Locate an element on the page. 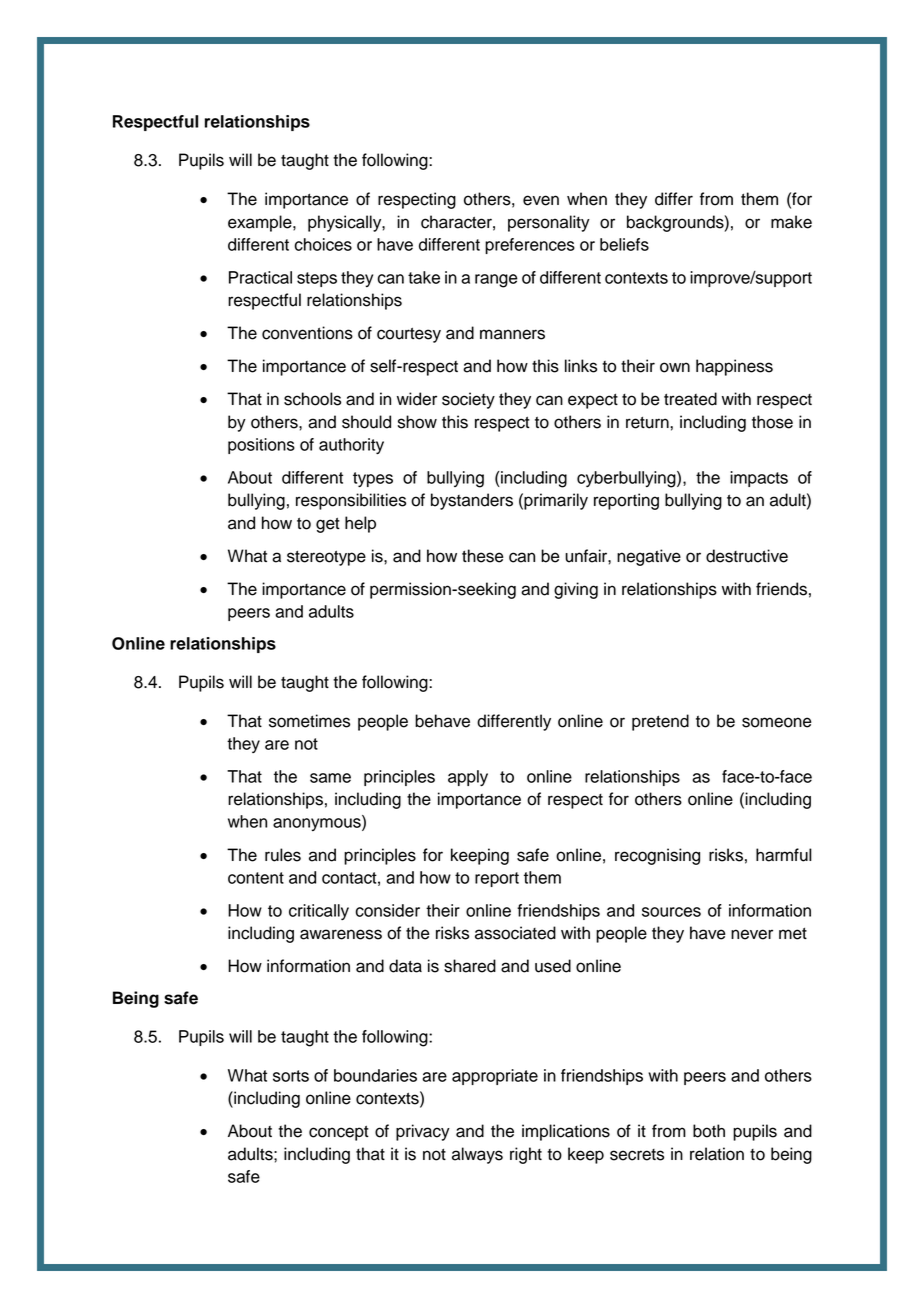  sometimes is located at coordinates (309, 721).
